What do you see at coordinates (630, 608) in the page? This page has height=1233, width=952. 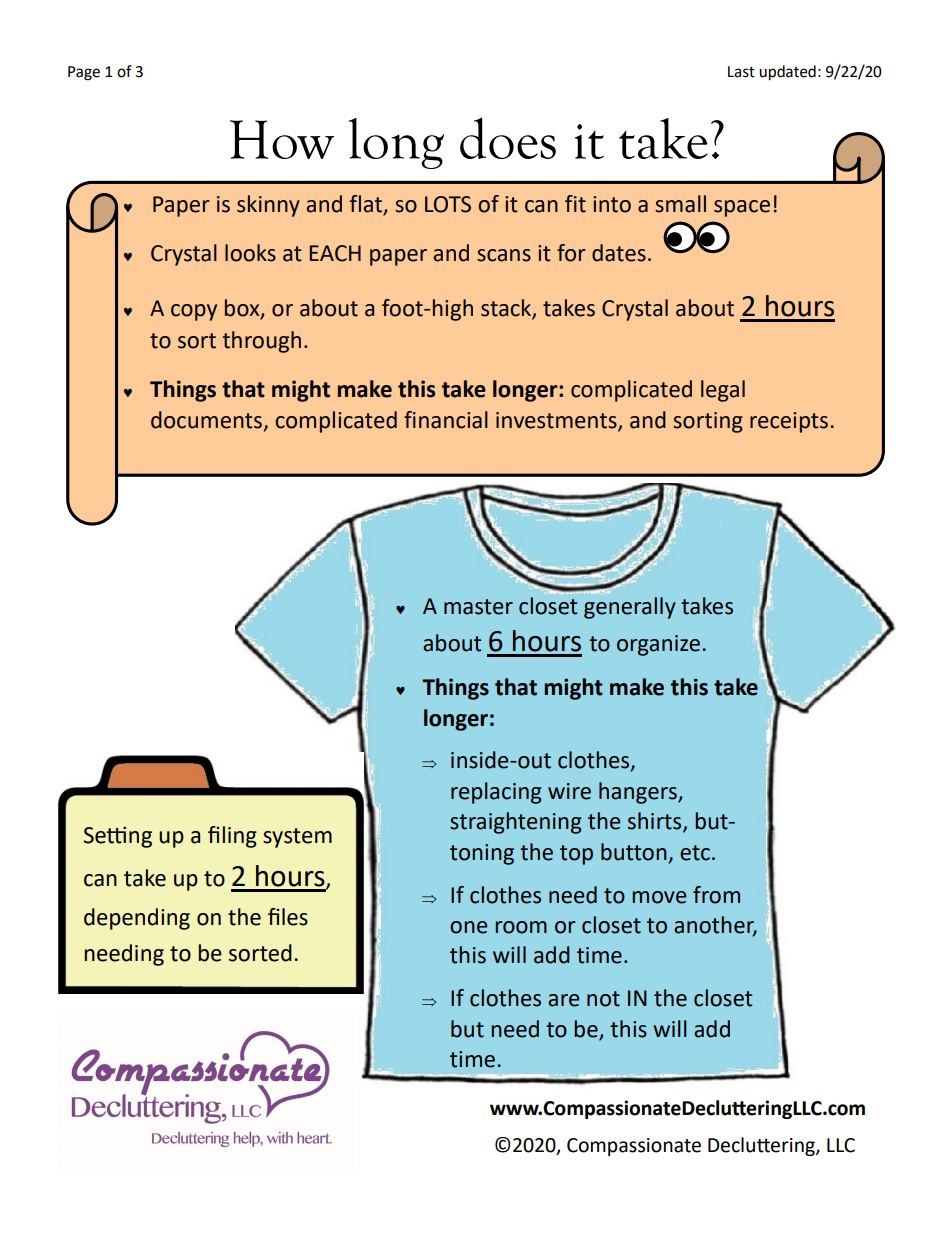 I see `generally` at bounding box center [630, 608].
